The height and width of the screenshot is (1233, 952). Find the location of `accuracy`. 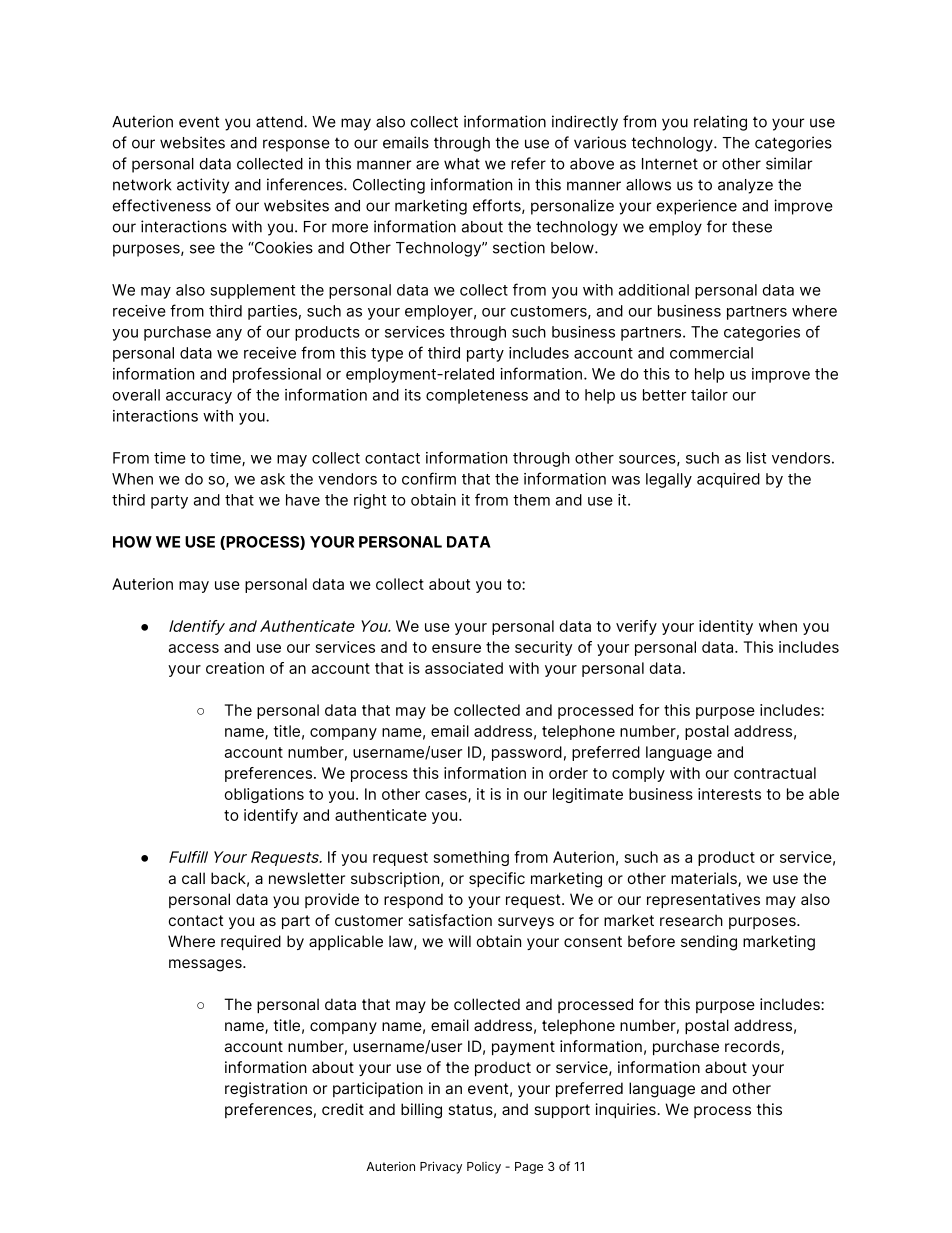

accuracy is located at coordinates (199, 398).
